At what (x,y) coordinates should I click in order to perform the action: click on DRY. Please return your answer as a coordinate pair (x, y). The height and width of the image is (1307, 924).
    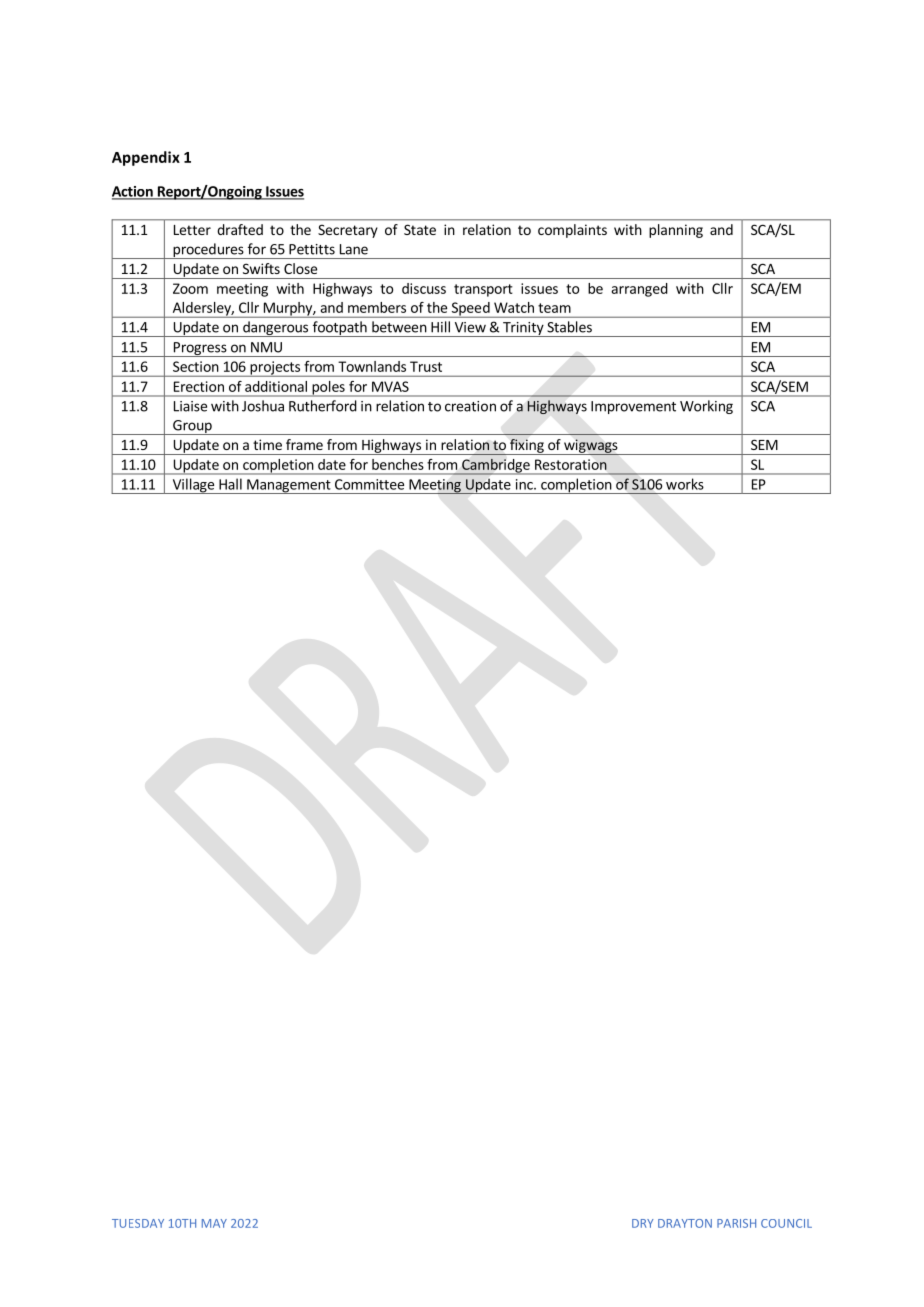
    Looking at the image, I should click on (643, 1223).
